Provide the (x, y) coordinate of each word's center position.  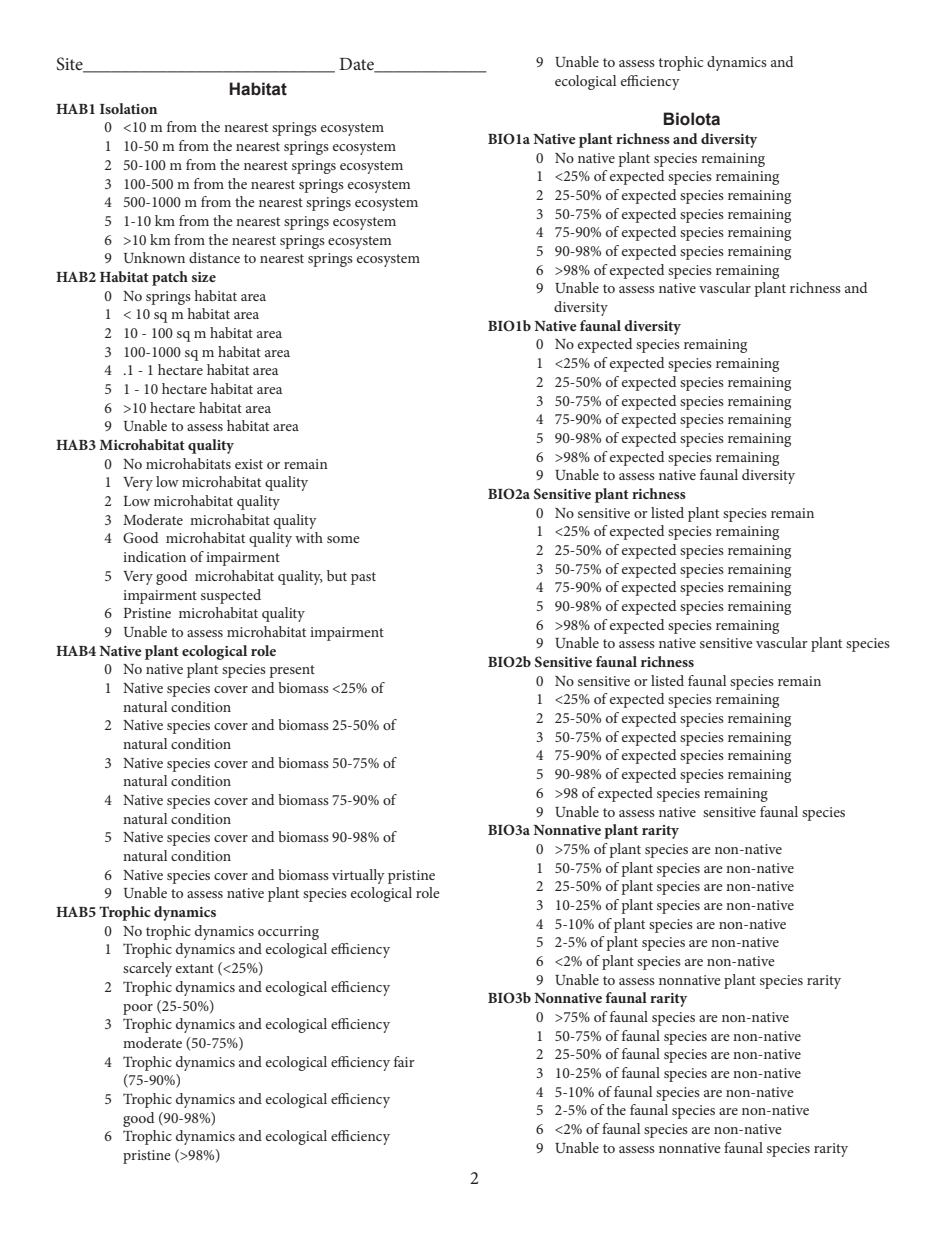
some (343, 539)
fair (404, 1061)
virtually (358, 876)
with (309, 537)
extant (195, 968)
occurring (288, 933)
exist (249, 464)
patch (170, 278)
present (292, 671)
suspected (231, 596)
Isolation (128, 108)
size (204, 277)
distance (214, 257)
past (363, 578)
